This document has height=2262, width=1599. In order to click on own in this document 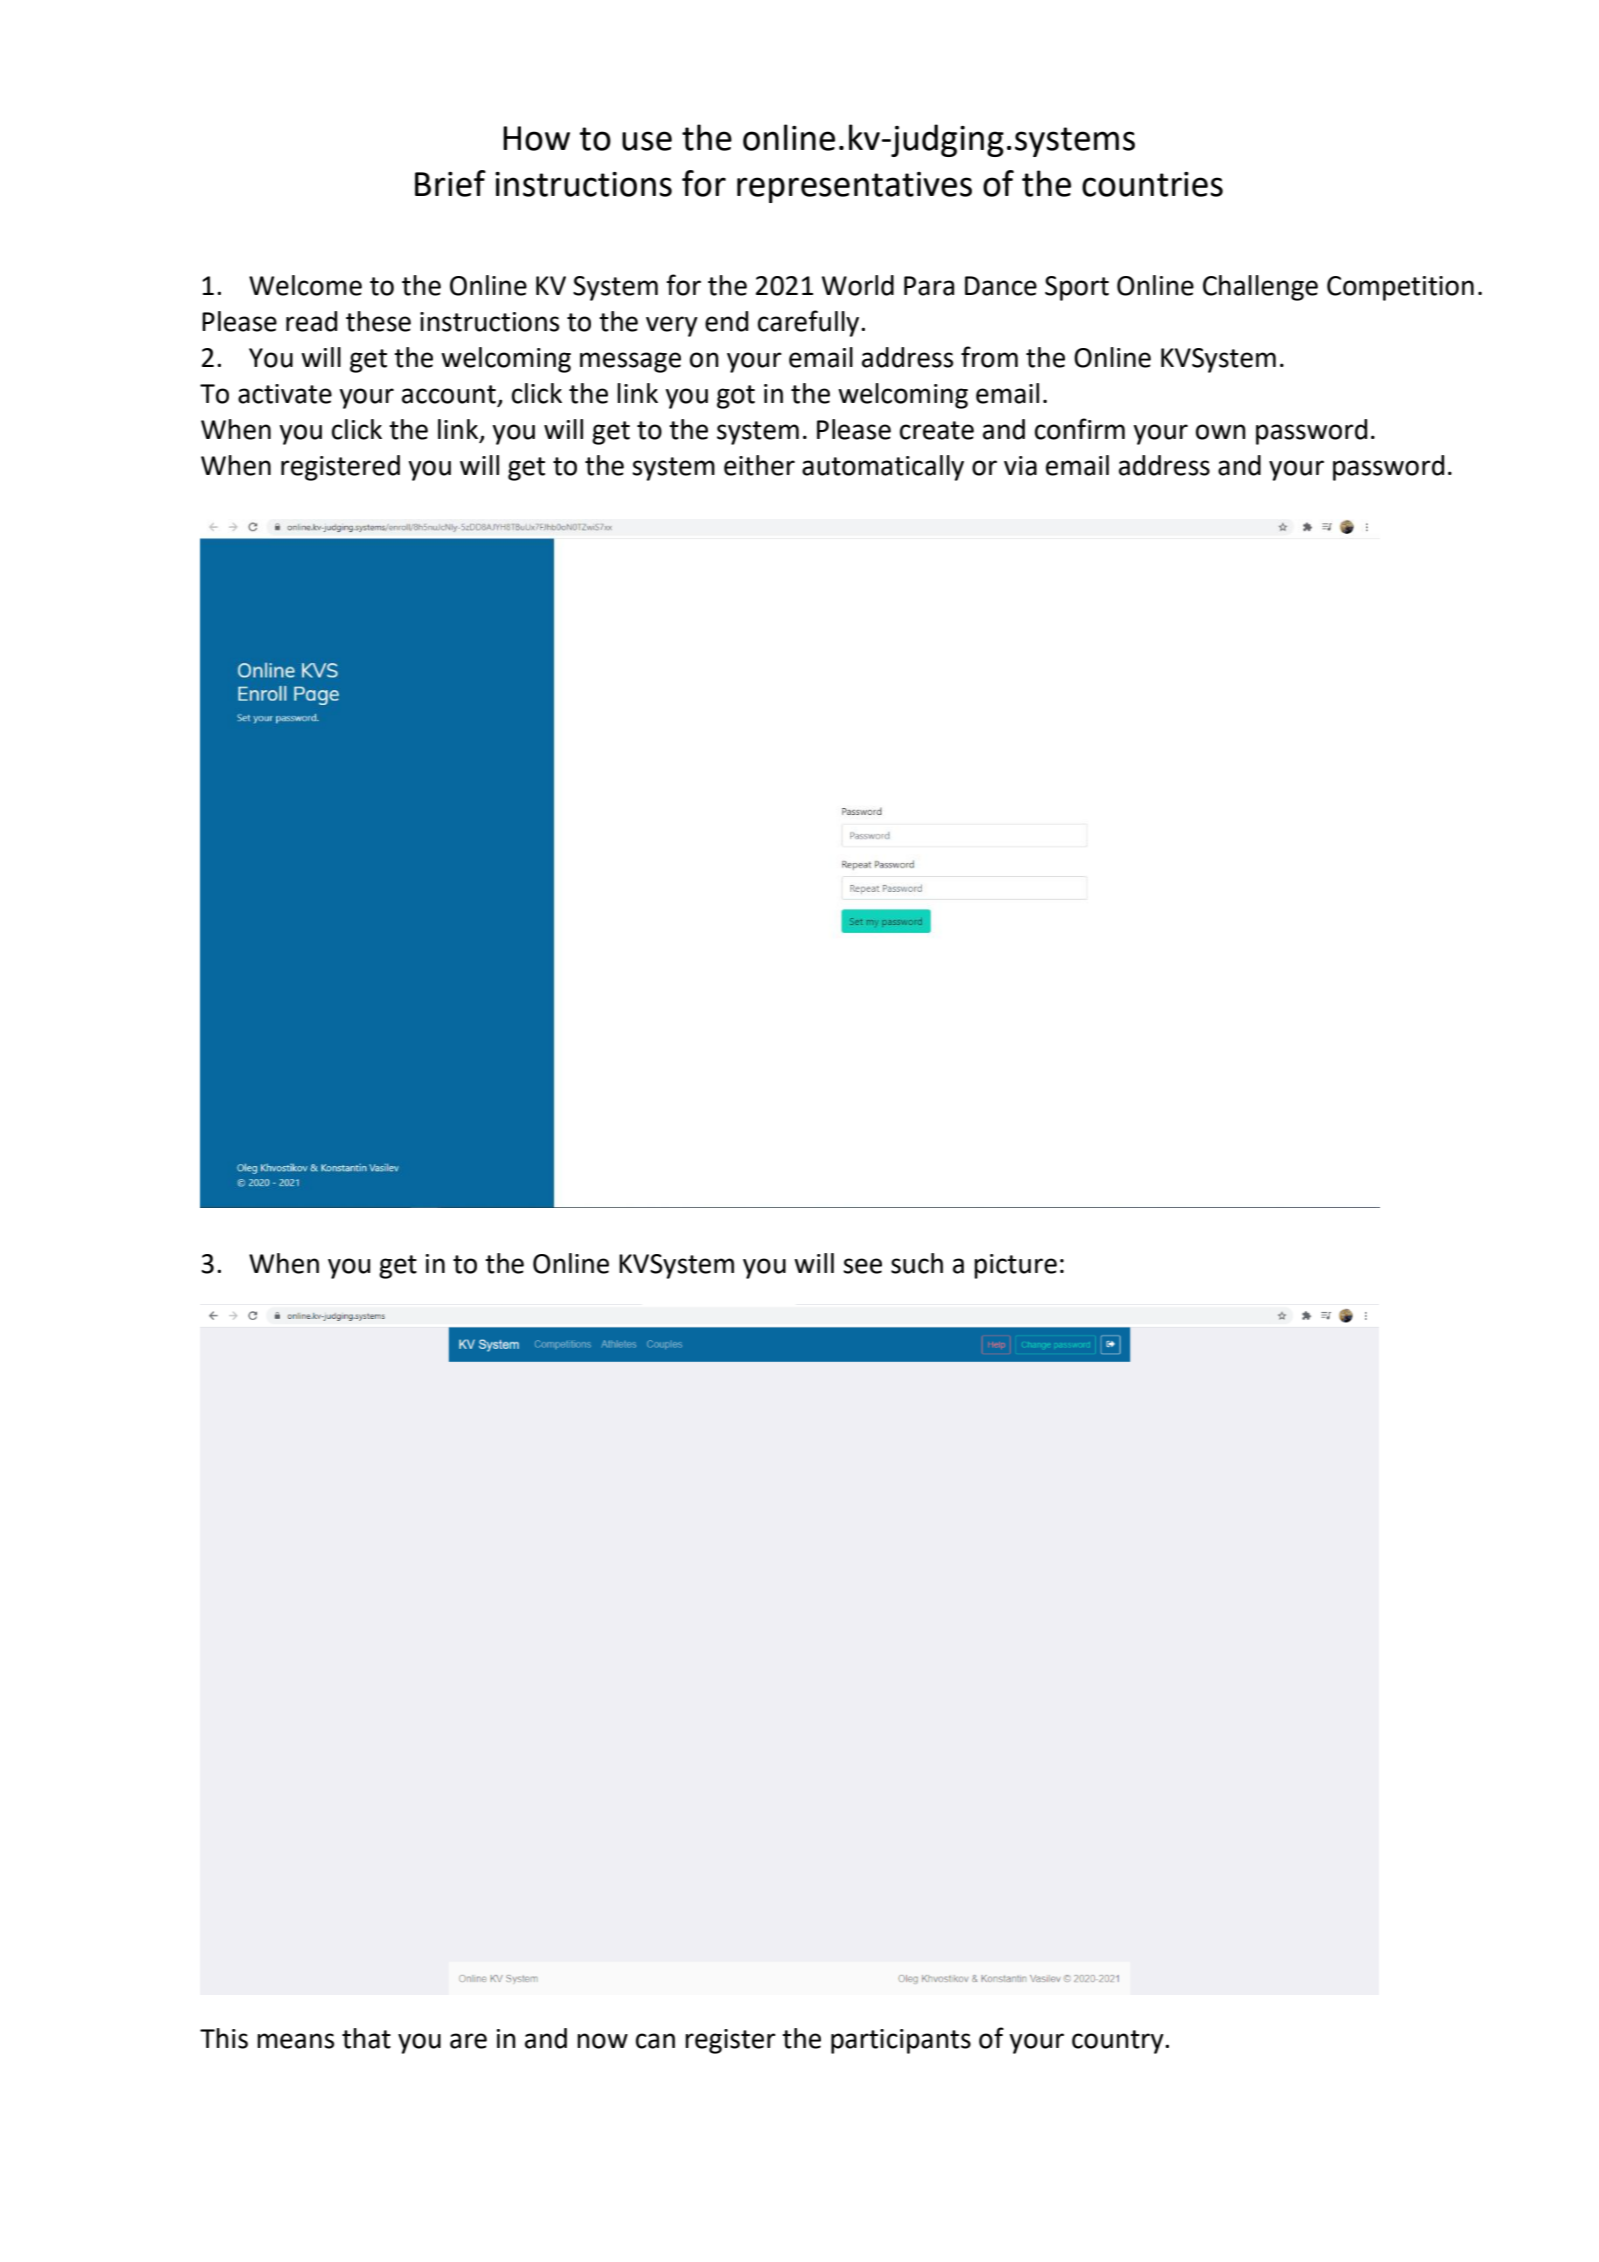, I will do `click(1221, 432)`.
